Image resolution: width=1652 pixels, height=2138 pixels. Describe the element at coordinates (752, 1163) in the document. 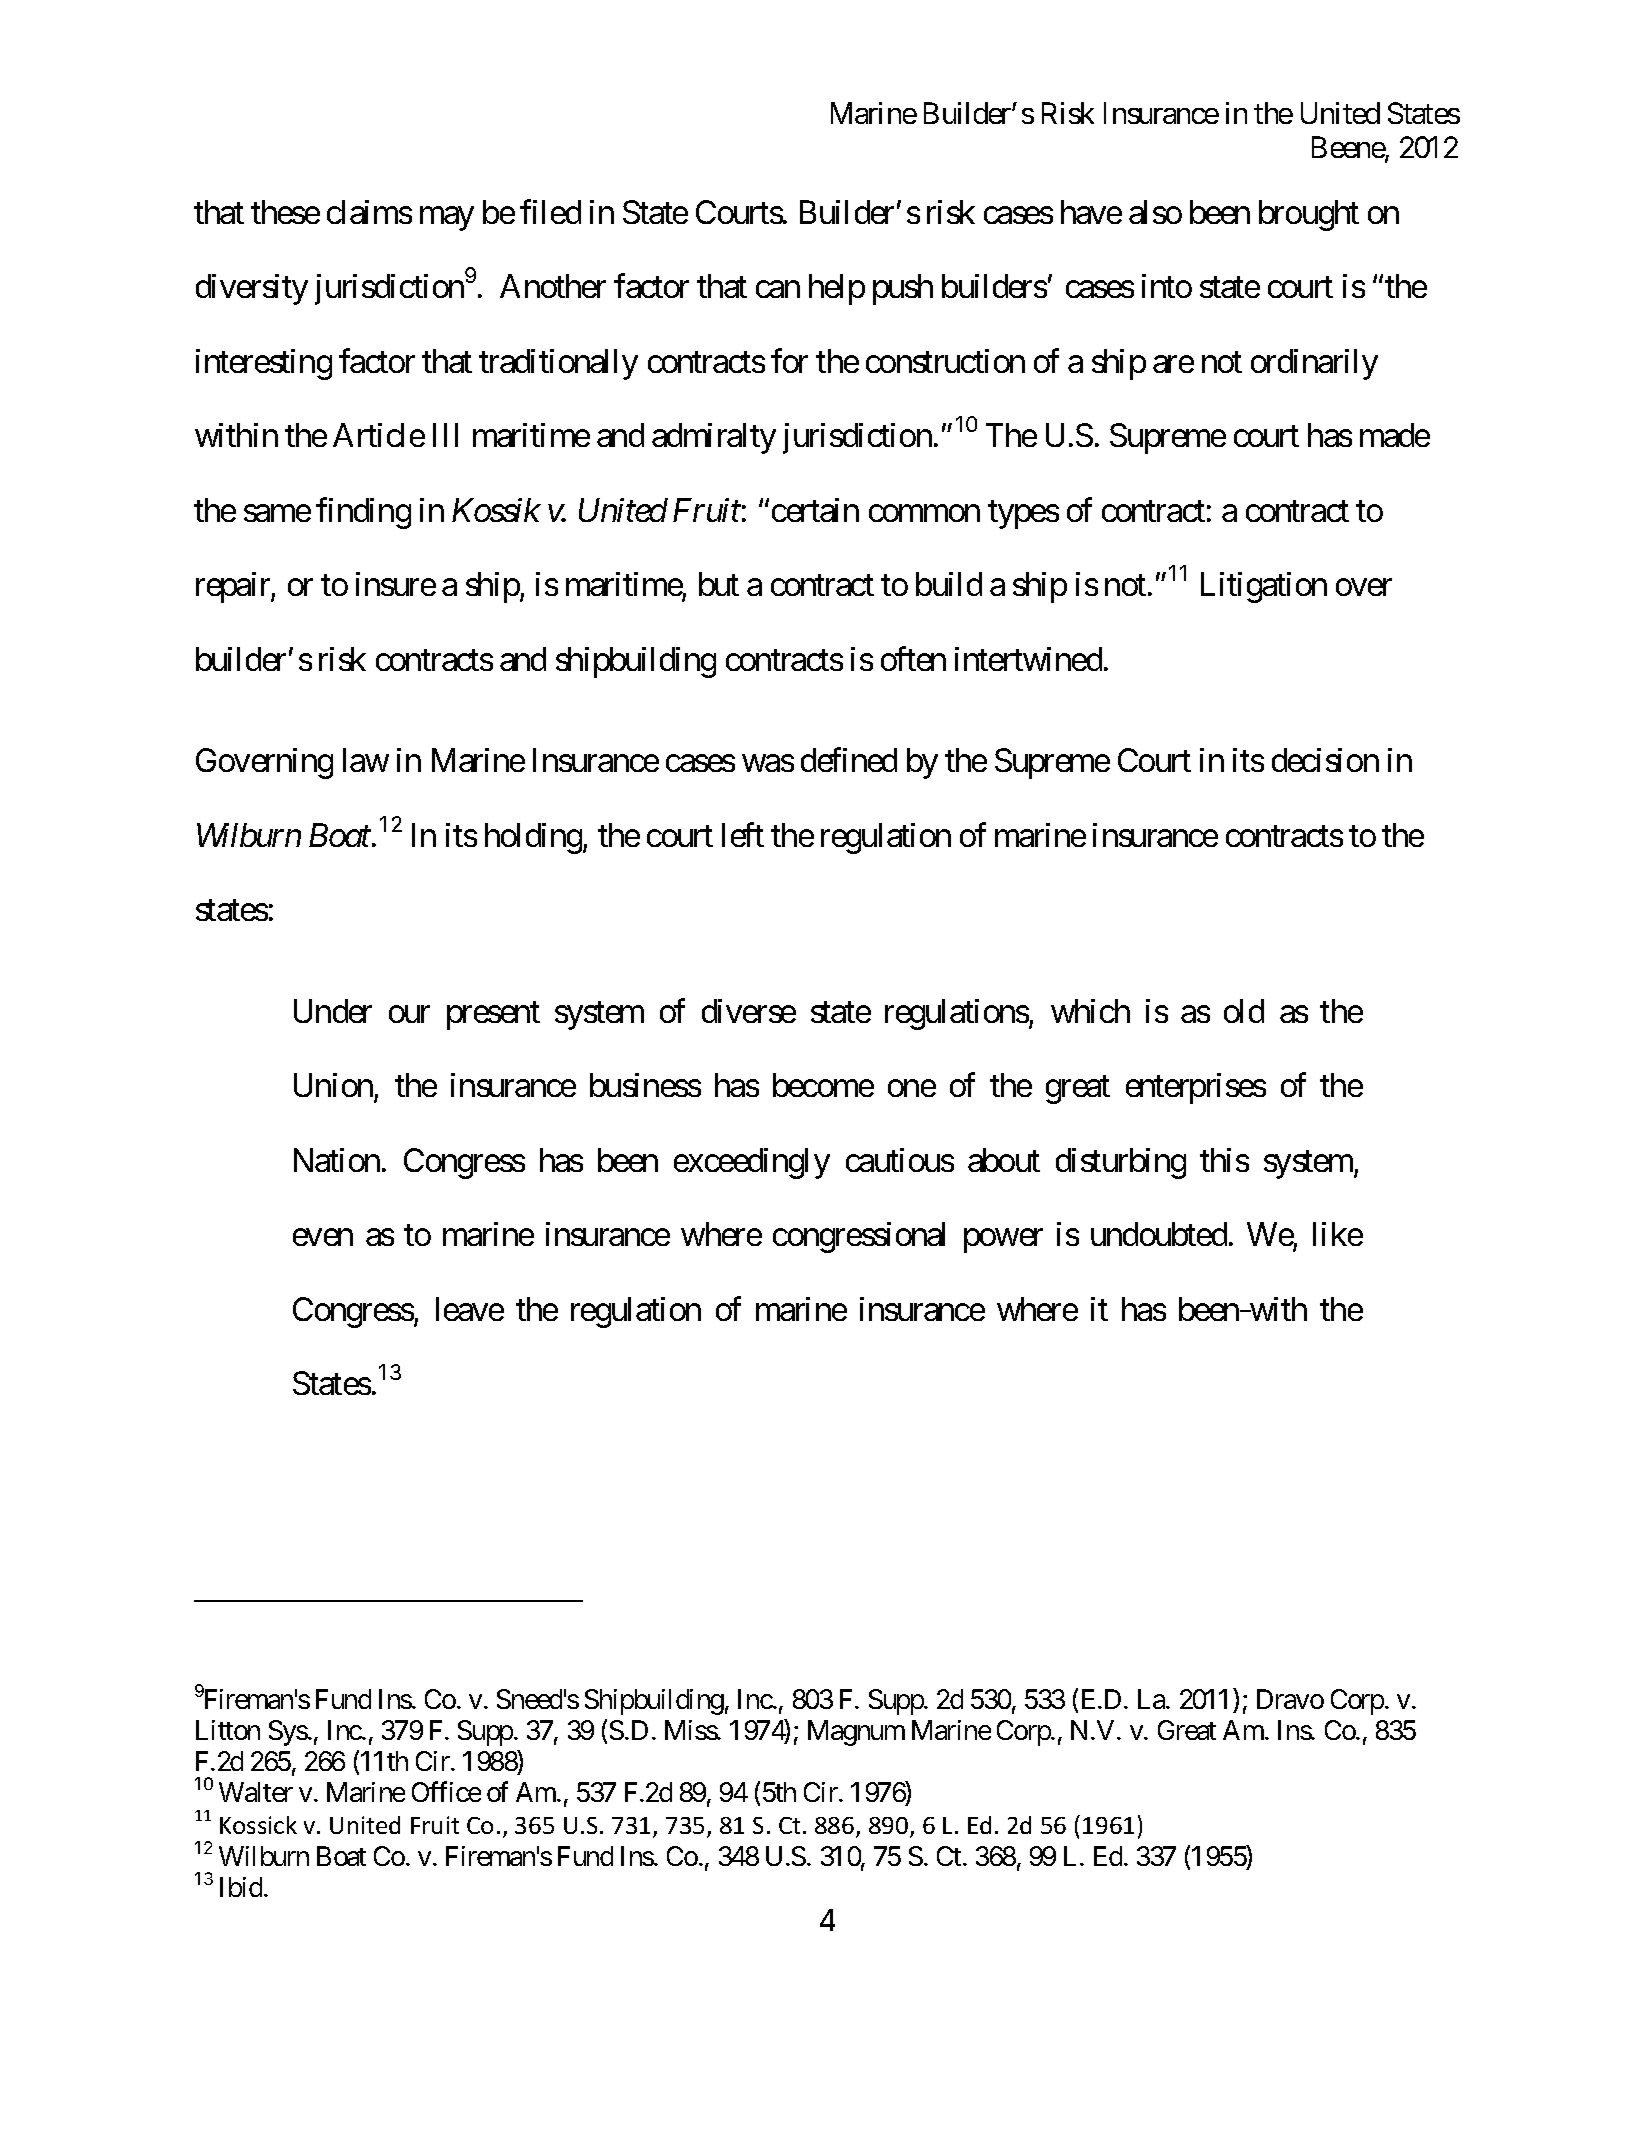

I see `exceedingly` at that location.
